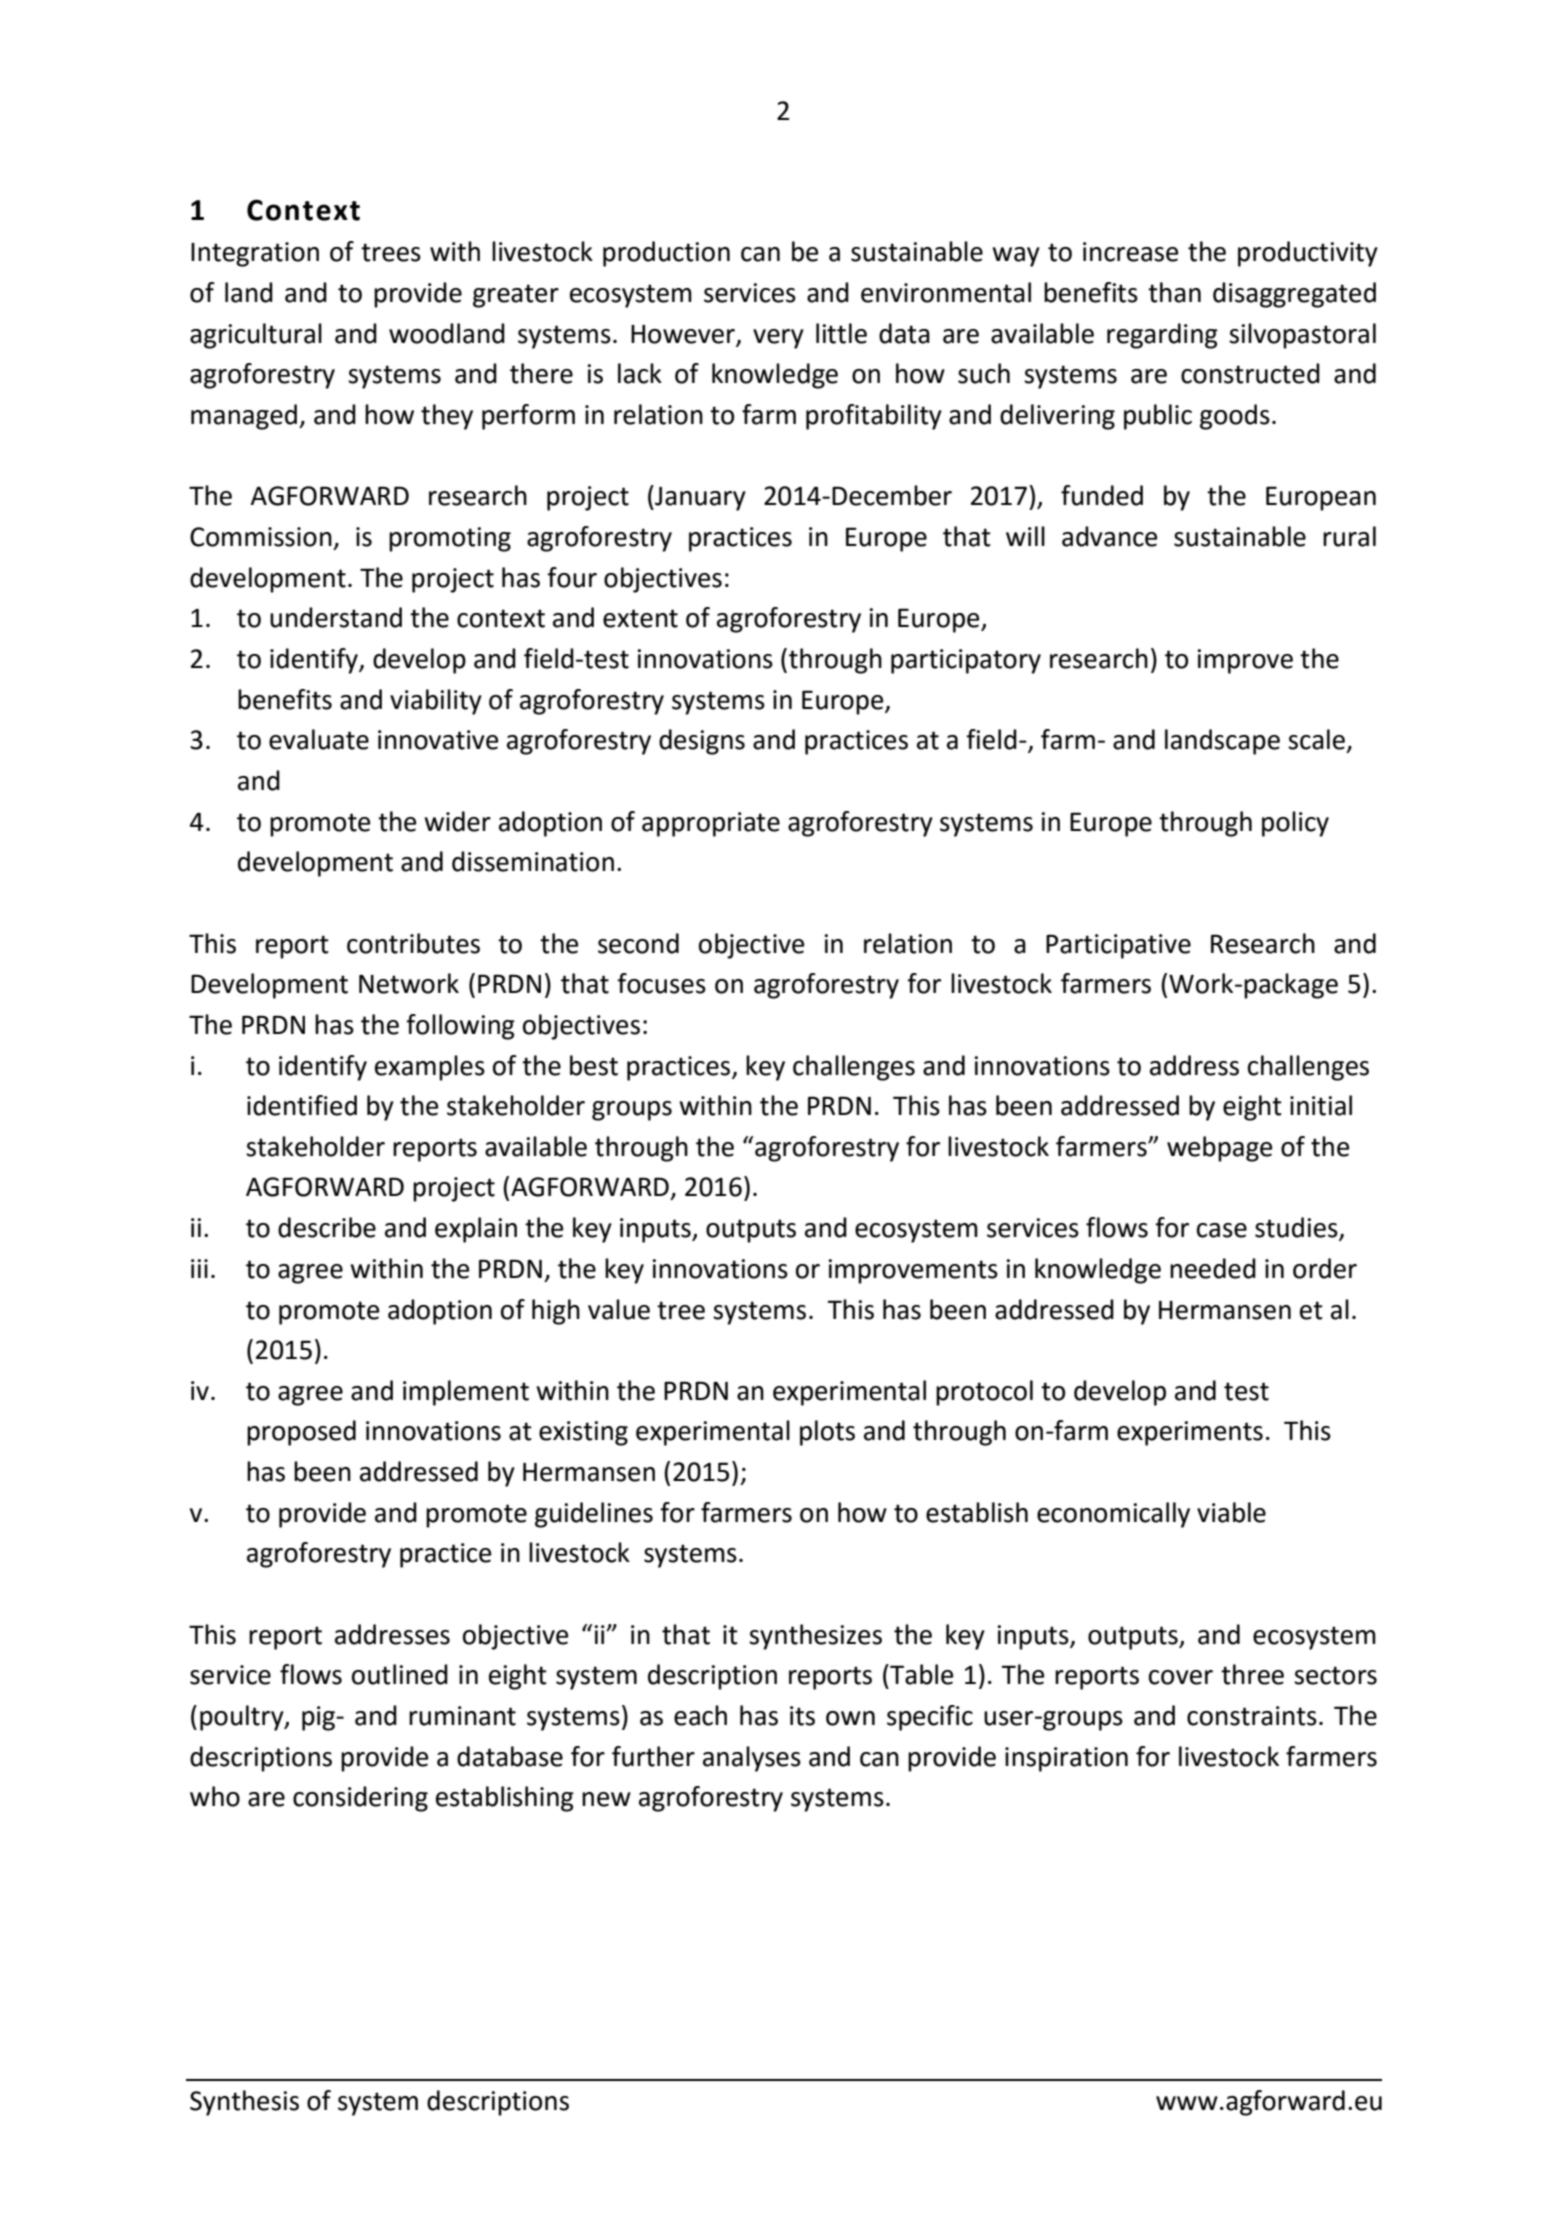 This image has width=1567, height=2217. I want to click on policy, so click(1295, 824).
